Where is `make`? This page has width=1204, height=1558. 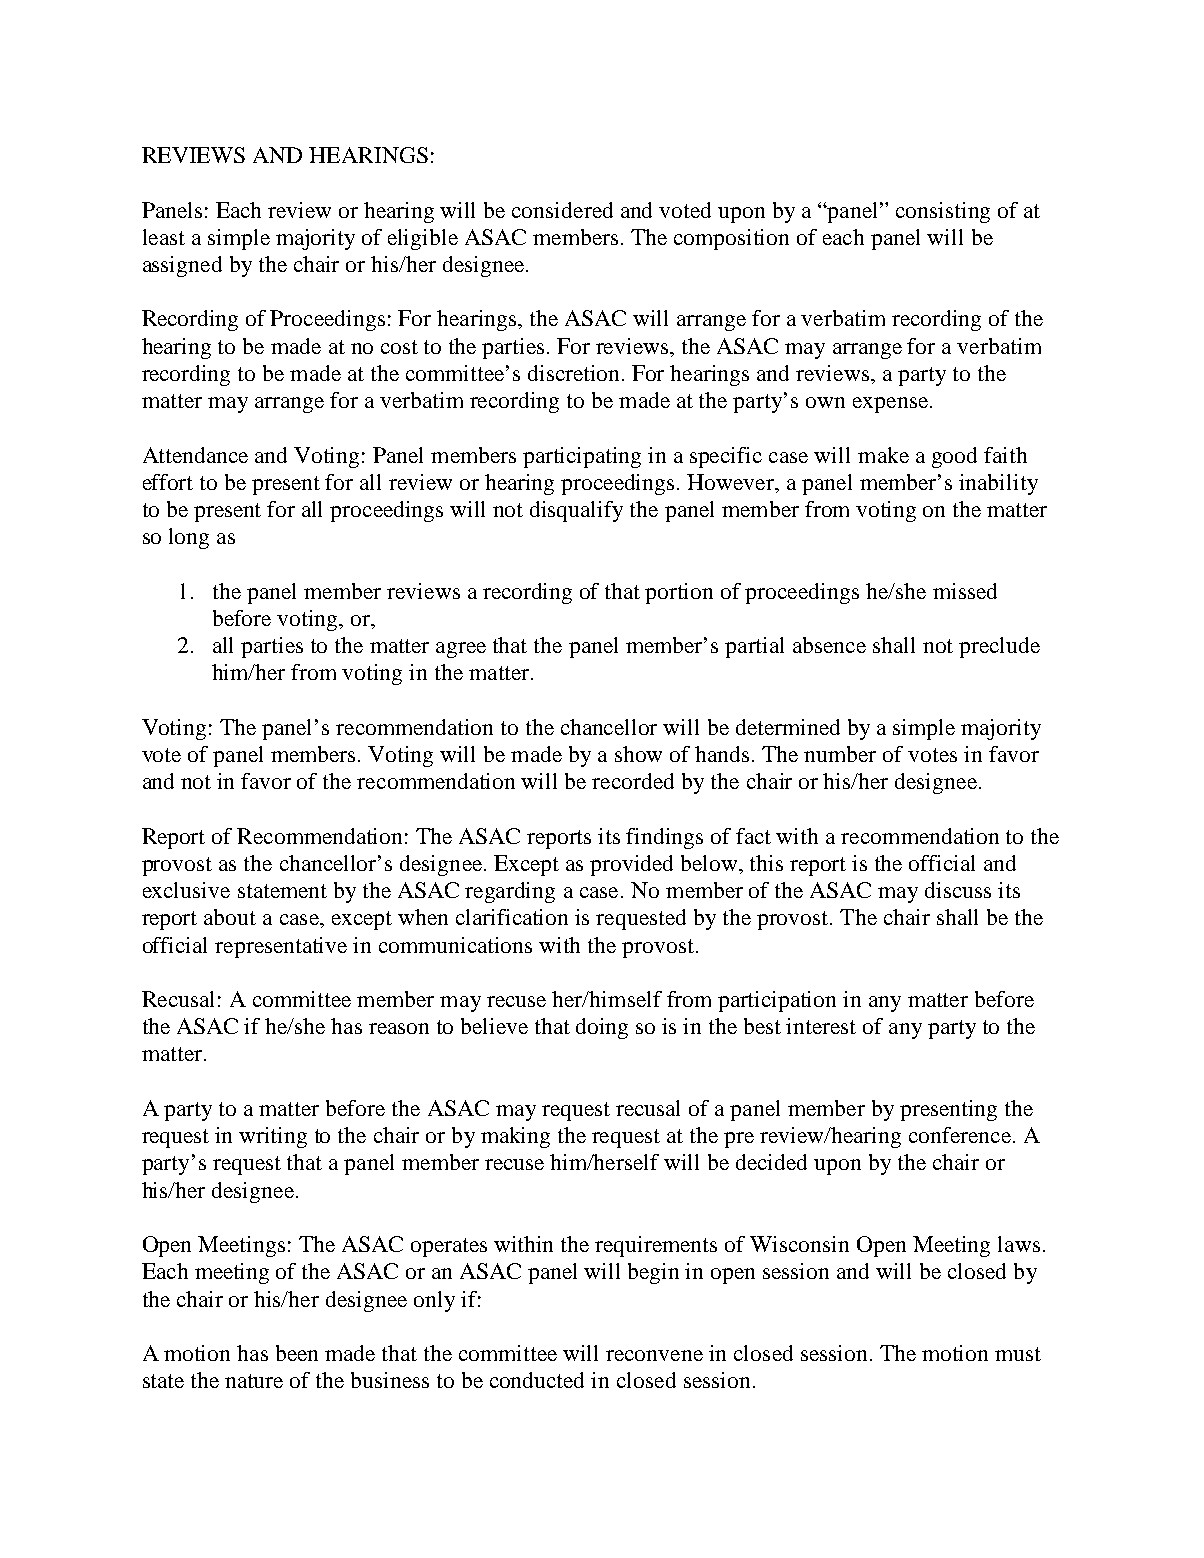
make is located at coordinates (883, 455).
